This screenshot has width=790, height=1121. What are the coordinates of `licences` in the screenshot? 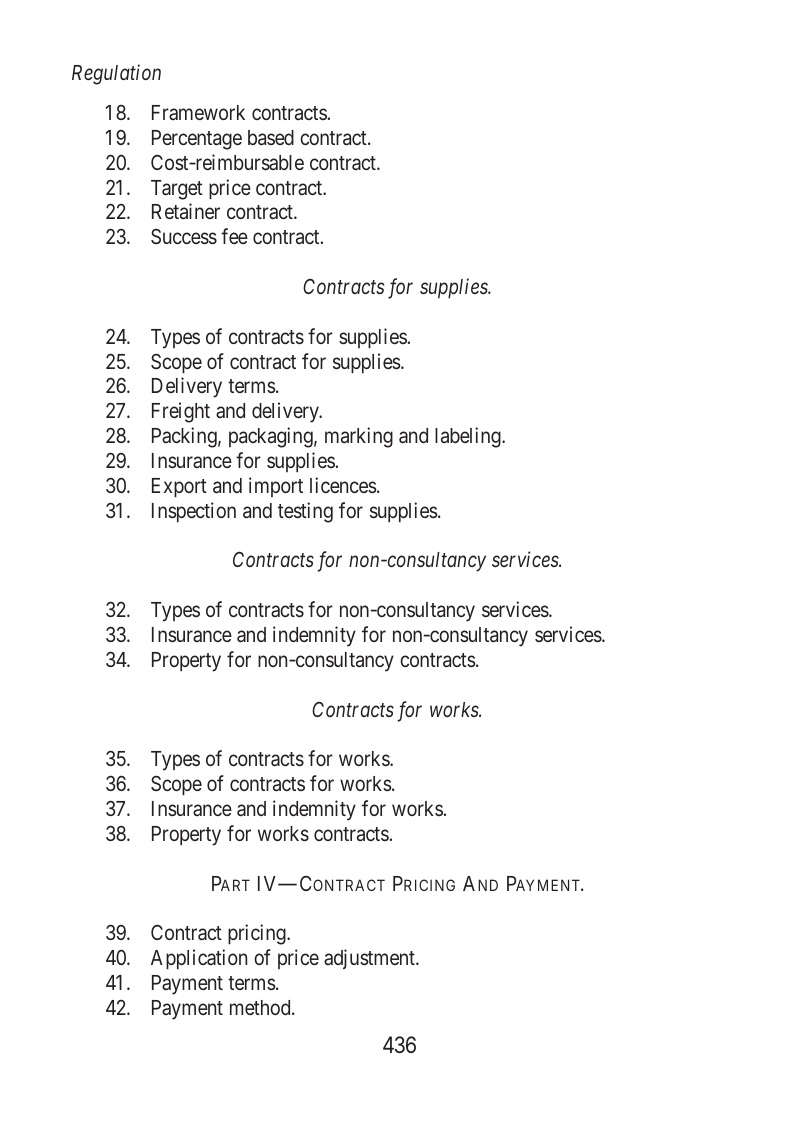 It's located at (343, 485).
